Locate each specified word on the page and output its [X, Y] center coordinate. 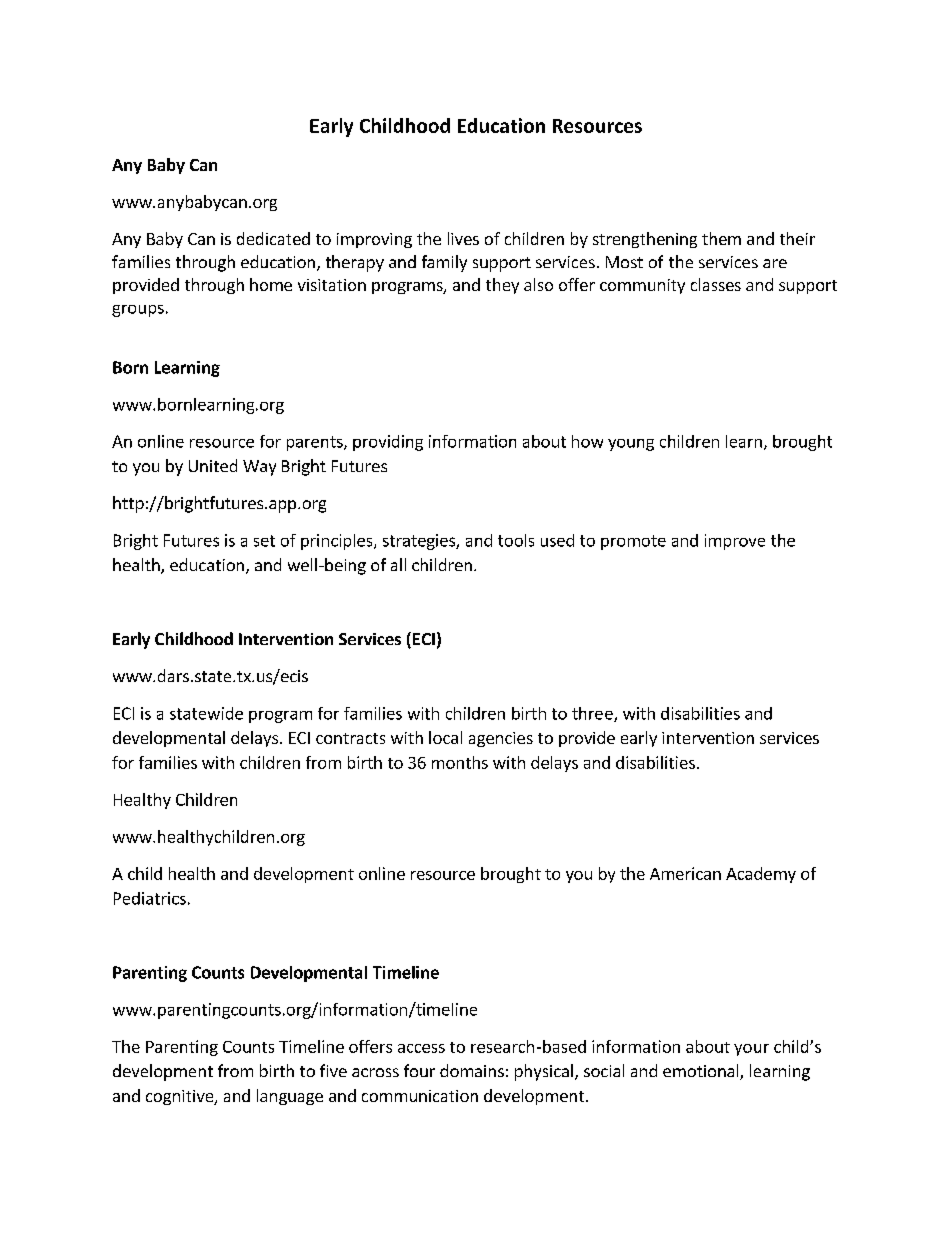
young [631, 445]
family [444, 263]
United [213, 465]
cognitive [180, 1097]
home [271, 284]
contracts [350, 738]
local [445, 737]
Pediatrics [150, 898]
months [460, 762]
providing [388, 443]
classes [716, 284]
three [593, 714]
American [685, 873]
